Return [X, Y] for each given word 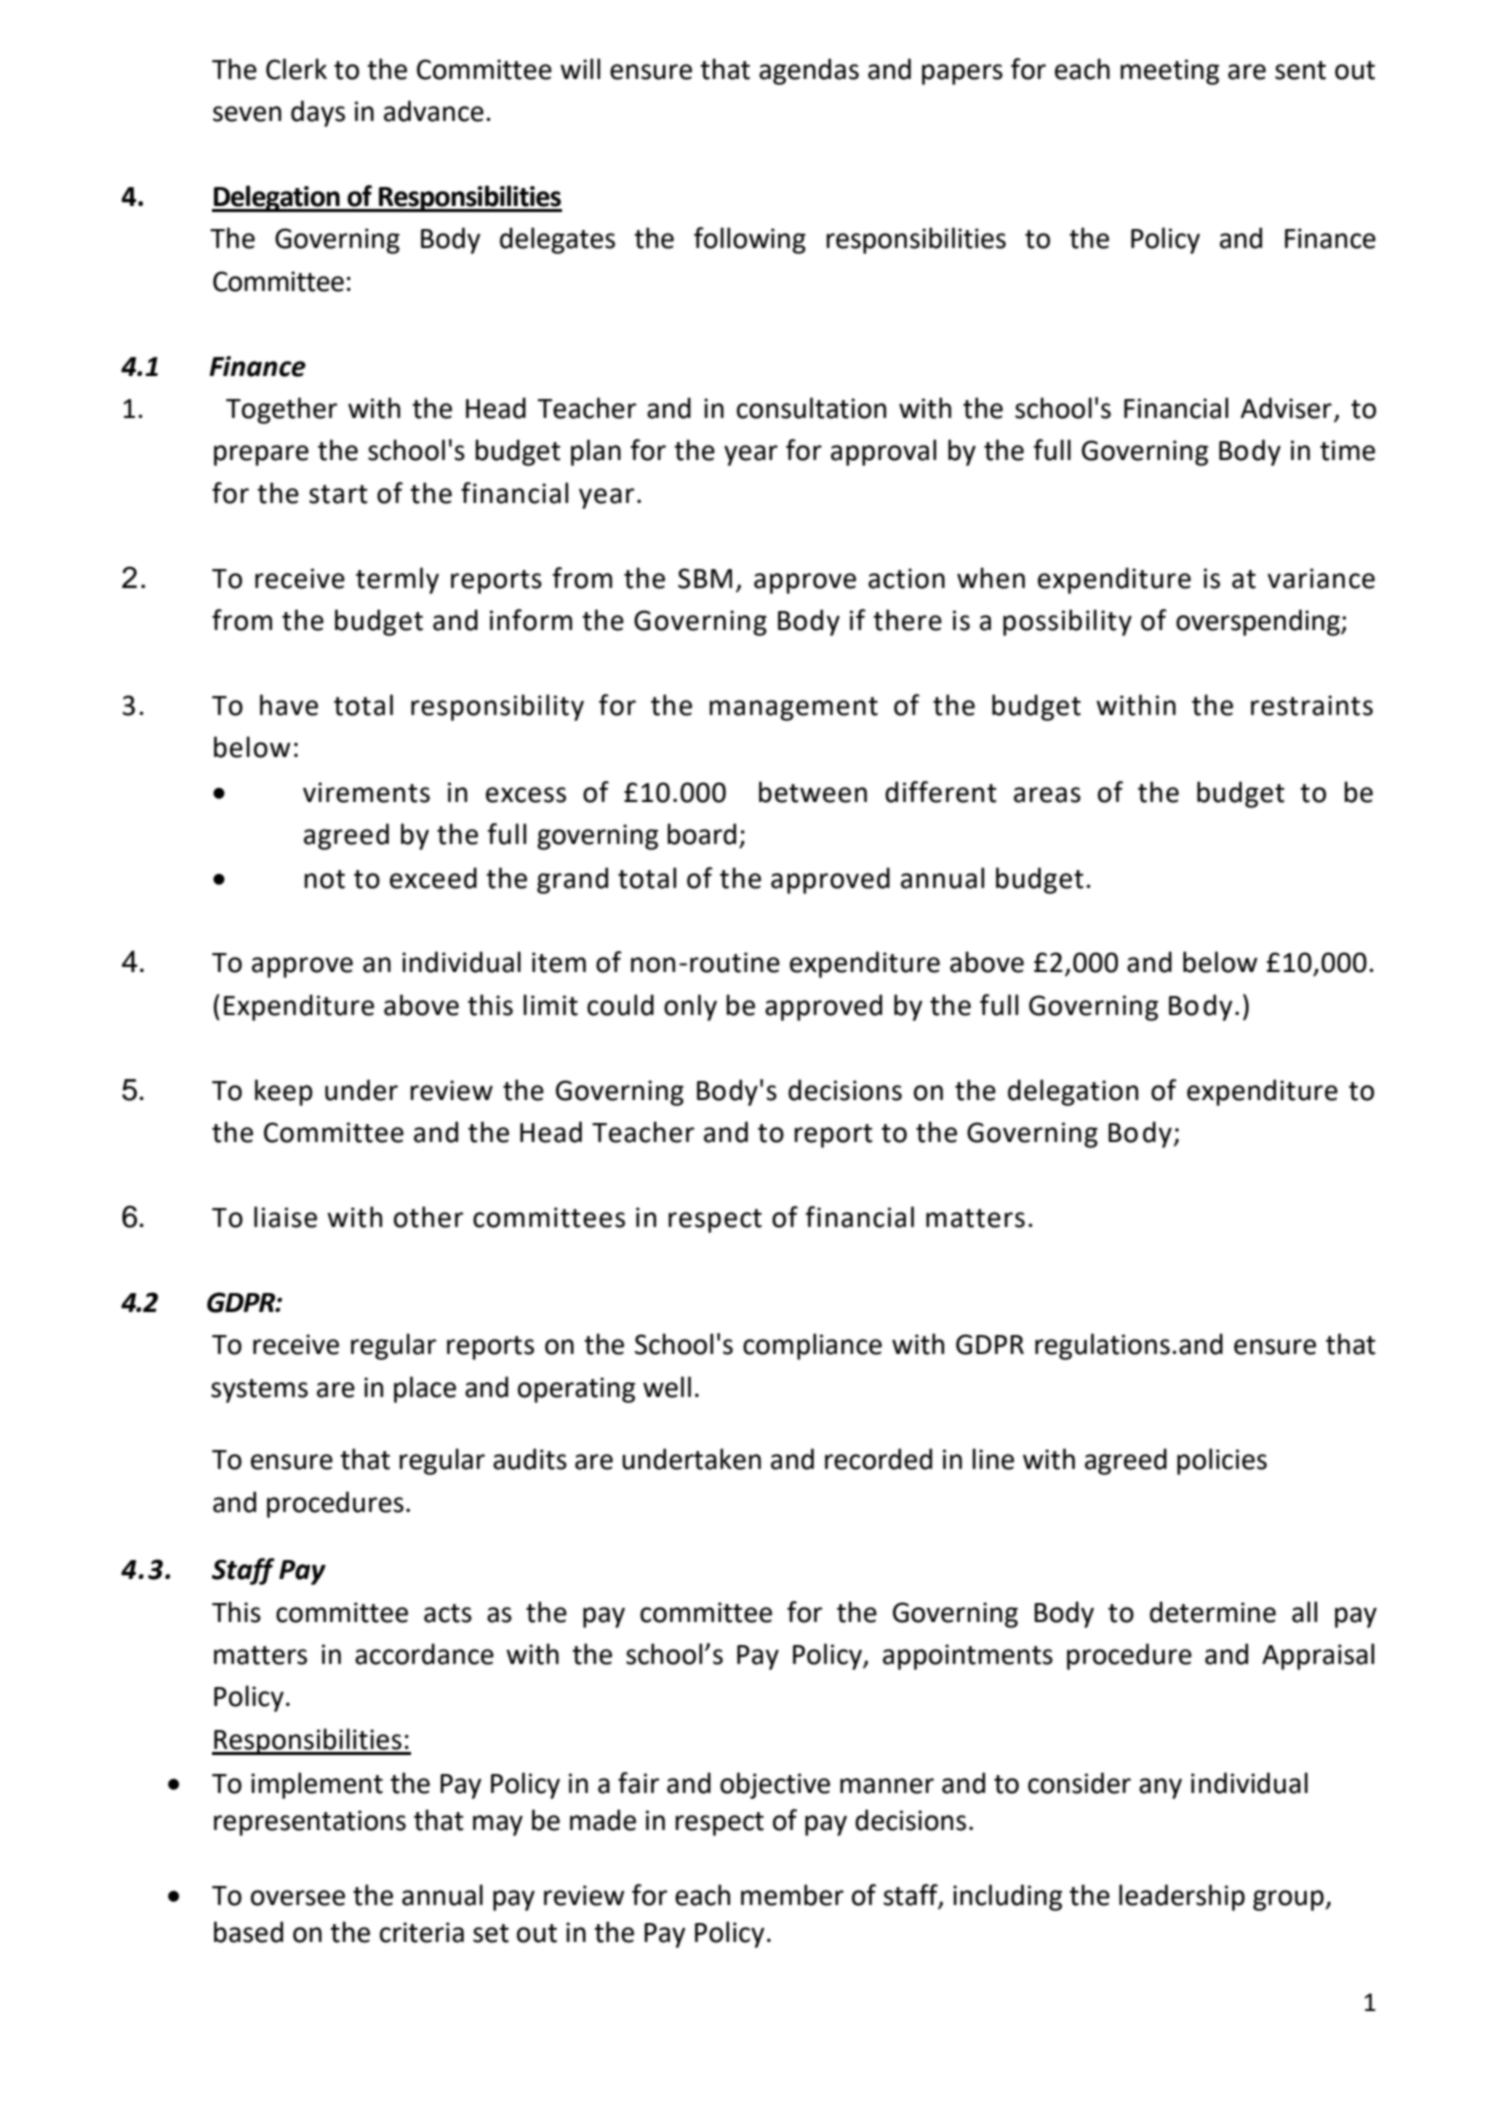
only [690, 1007]
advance [434, 111]
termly [397, 580]
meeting [1169, 72]
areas [1047, 795]
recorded [878, 1459]
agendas [809, 71]
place [425, 1389]
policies [1222, 1461]
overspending [1259, 622]
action [906, 578]
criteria [422, 1932]
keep [284, 1092]
